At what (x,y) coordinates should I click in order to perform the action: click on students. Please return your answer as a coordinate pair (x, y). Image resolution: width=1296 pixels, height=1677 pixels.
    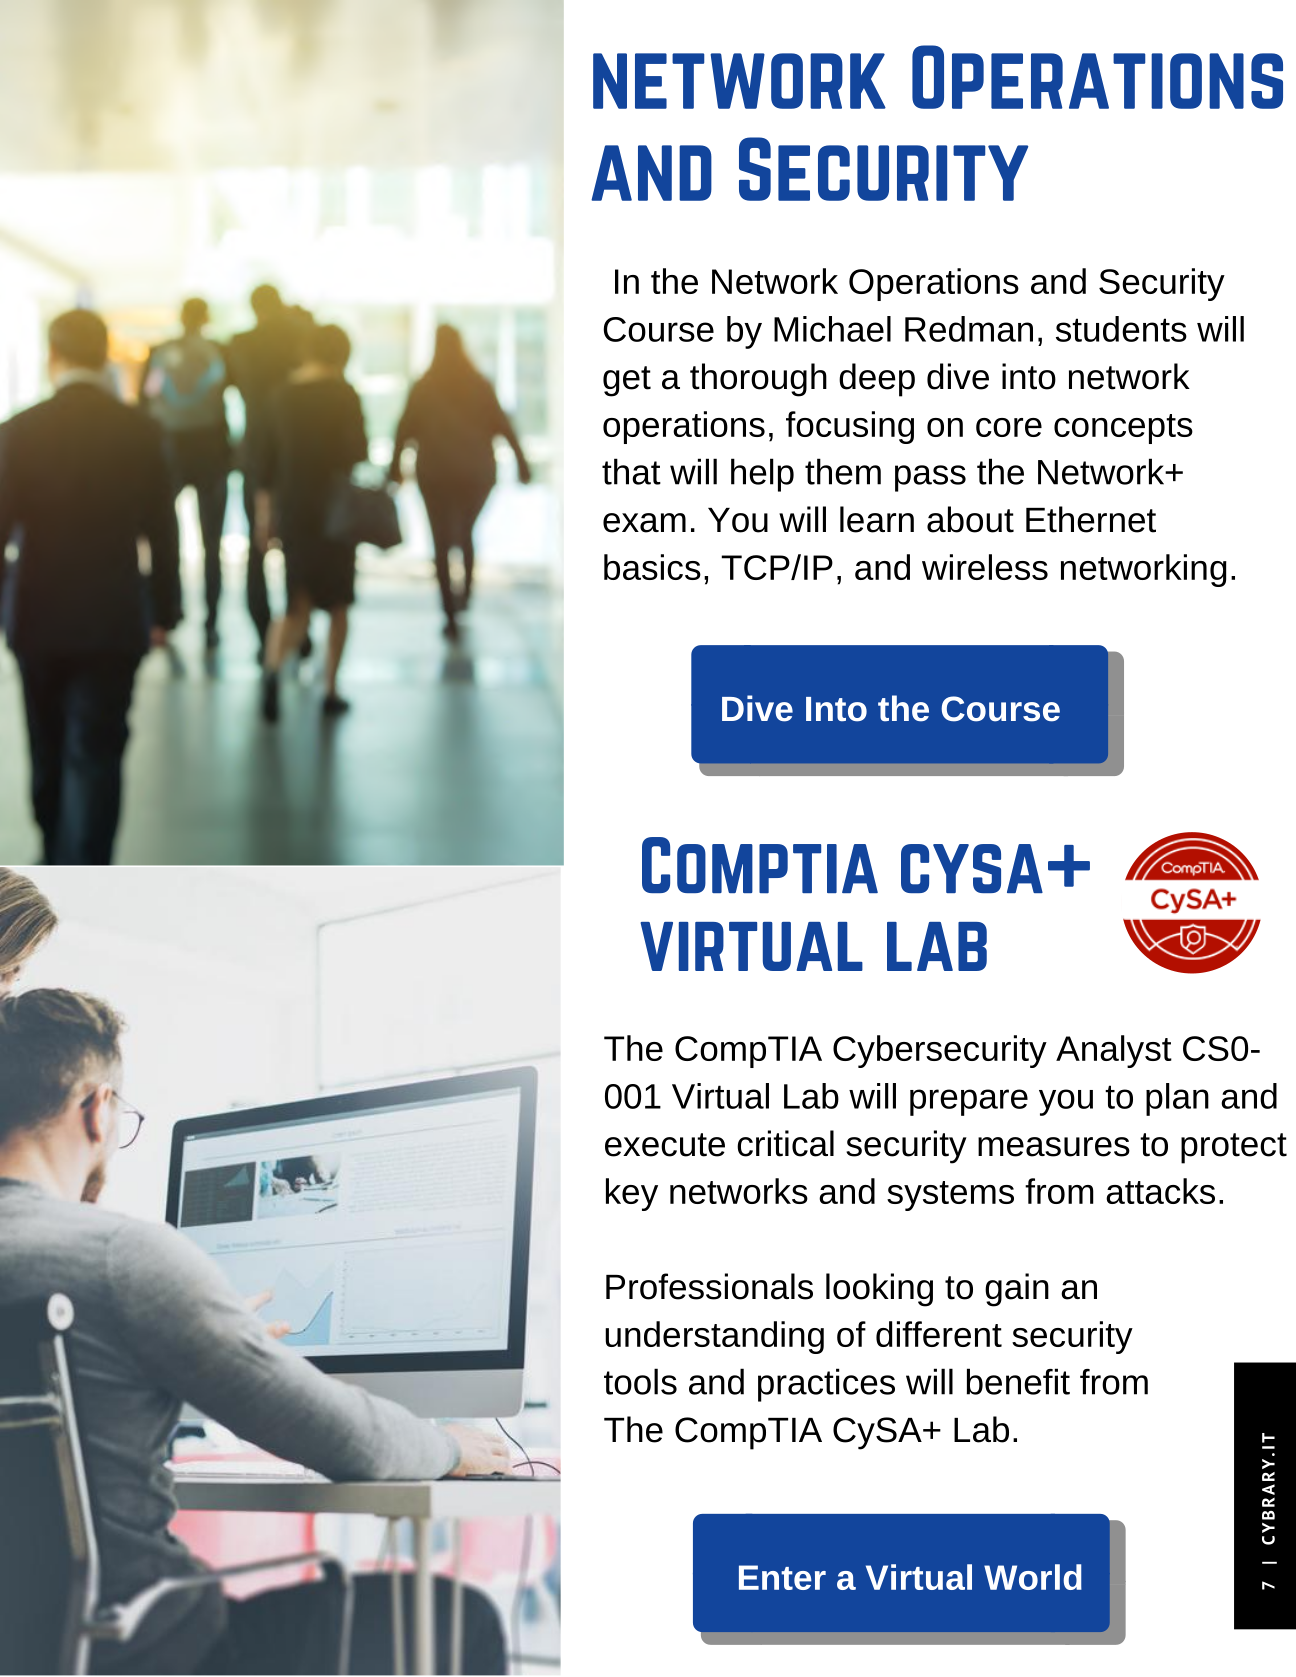
    Looking at the image, I should click on (1121, 329).
